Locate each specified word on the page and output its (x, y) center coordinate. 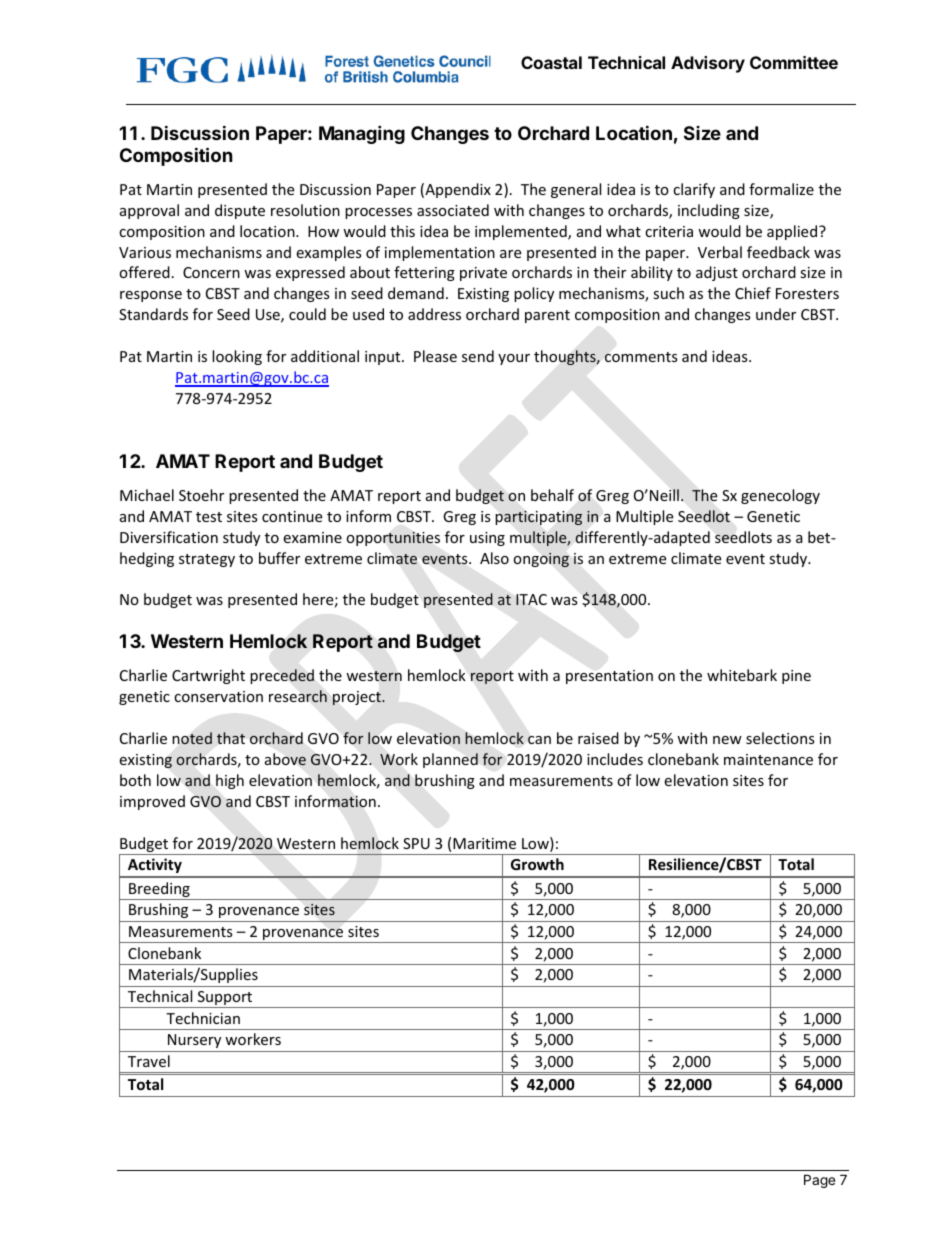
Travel (149, 1061)
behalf (552, 495)
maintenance (768, 759)
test (209, 517)
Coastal (551, 62)
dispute (240, 211)
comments (641, 357)
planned (450, 760)
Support (225, 999)
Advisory (708, 64)
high (230, 781)
